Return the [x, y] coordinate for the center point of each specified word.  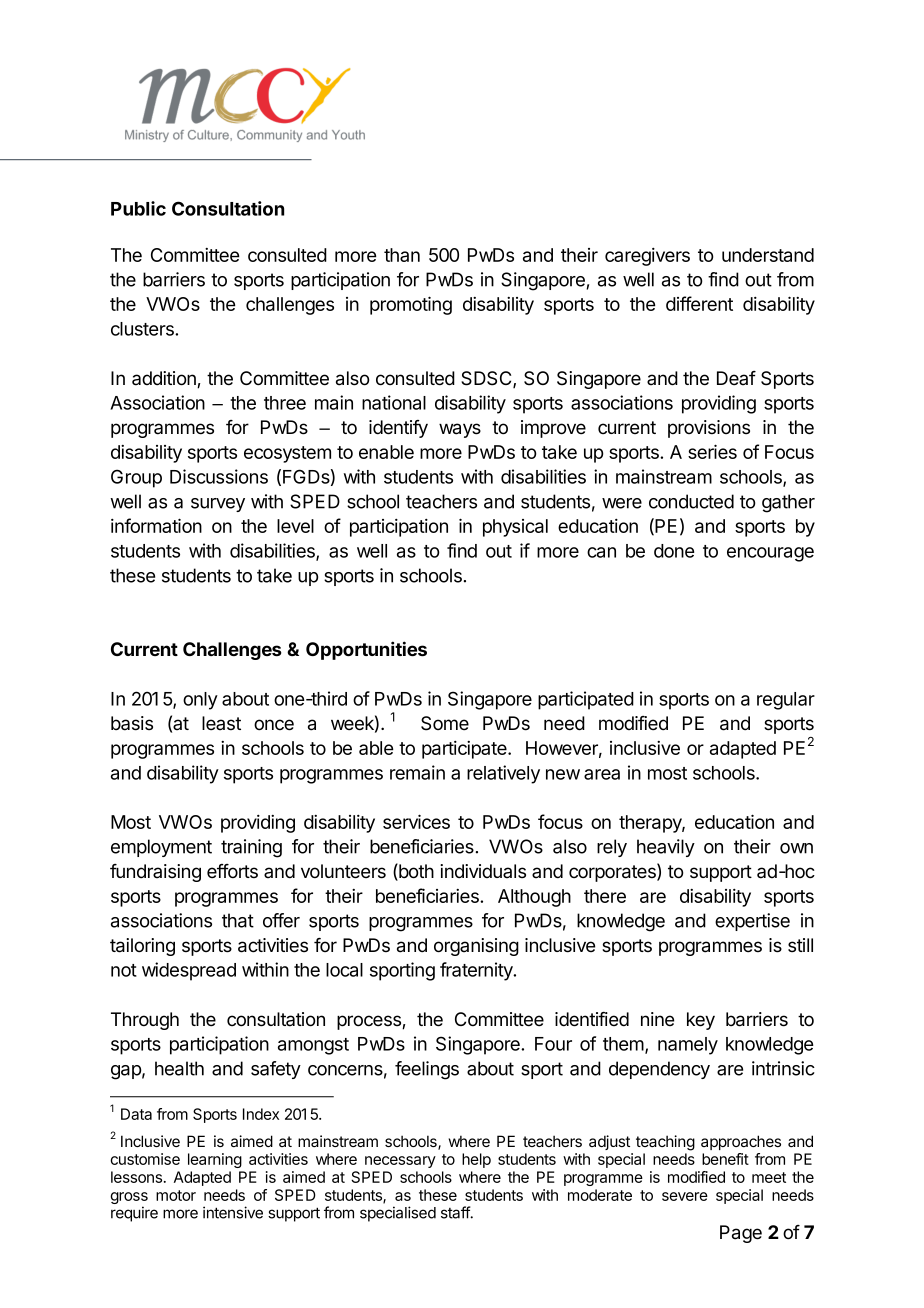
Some [445, 723]
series [712, 451]
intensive [233, 1212]
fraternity [477, 971]
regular [786, 701]
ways [460, 430]
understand [768, 255]
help [476, 1160]
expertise [752, 922]
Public [138, 208]
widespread [189, 971]
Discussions [219, 476]
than [402, 255]
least [221, 723]
